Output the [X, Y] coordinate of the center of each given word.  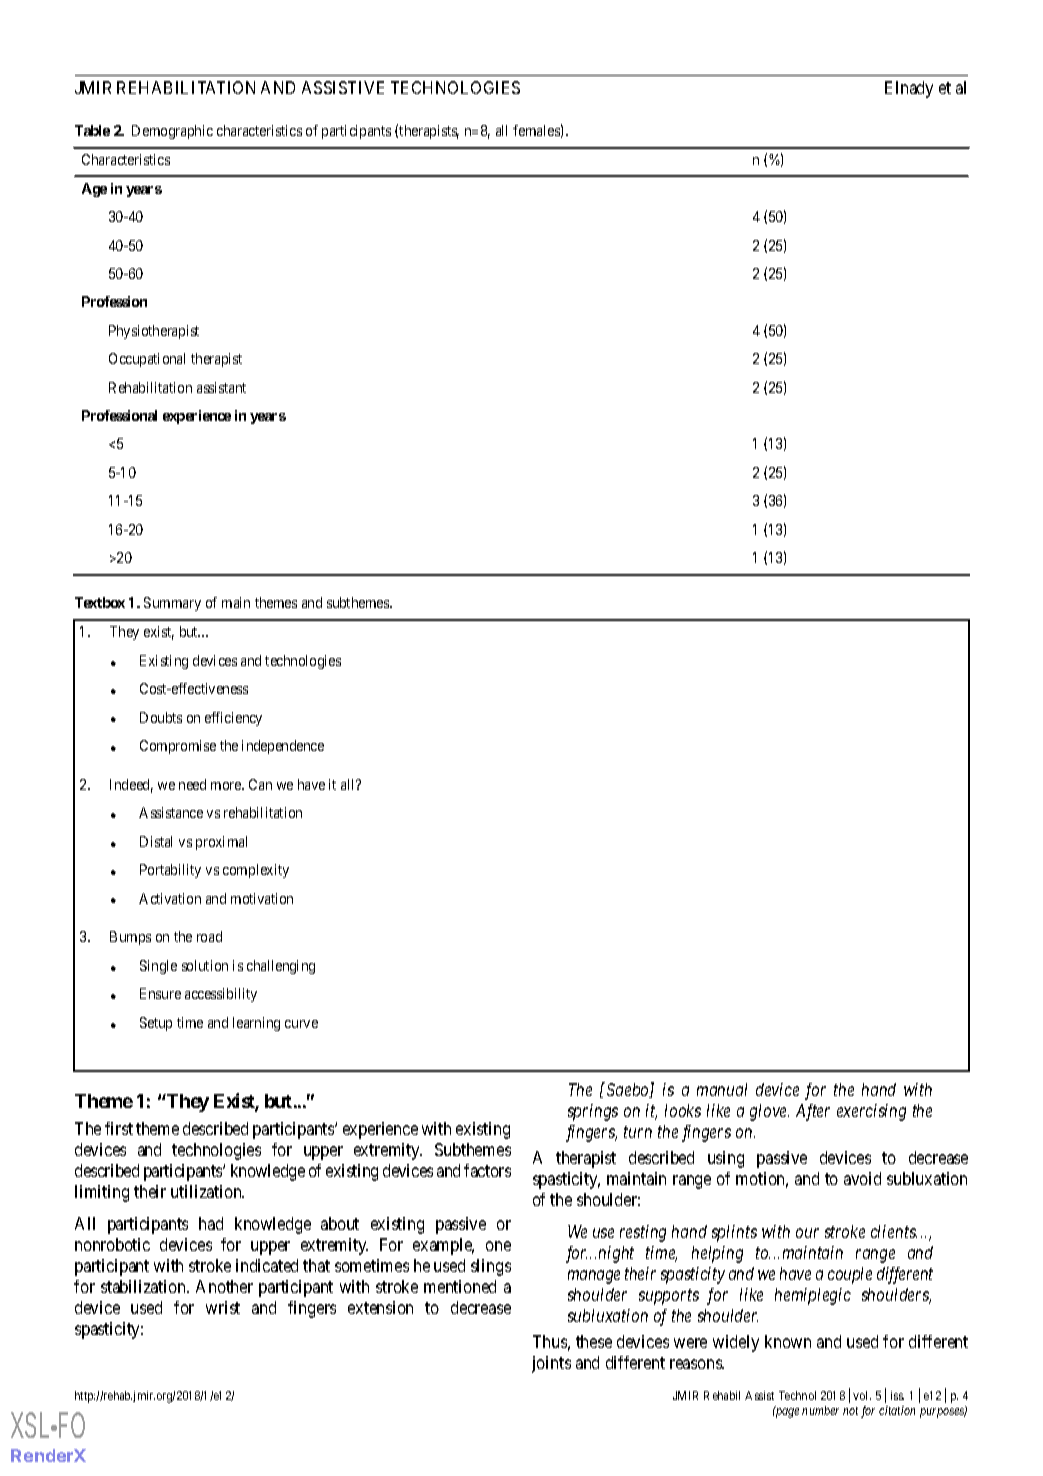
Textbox [100, 602]
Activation [170, 898]
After [813, 1112]
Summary [172, 604]
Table [92, 130]
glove [769, 1112]
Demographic [172, 132]
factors [487, 1170]
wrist [223, 1307]
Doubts [161, 717]
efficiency [233, 719]
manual [722, 1089]
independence [283, 747]
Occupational [147, 360]
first [119, 1128]
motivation [262, 898]
